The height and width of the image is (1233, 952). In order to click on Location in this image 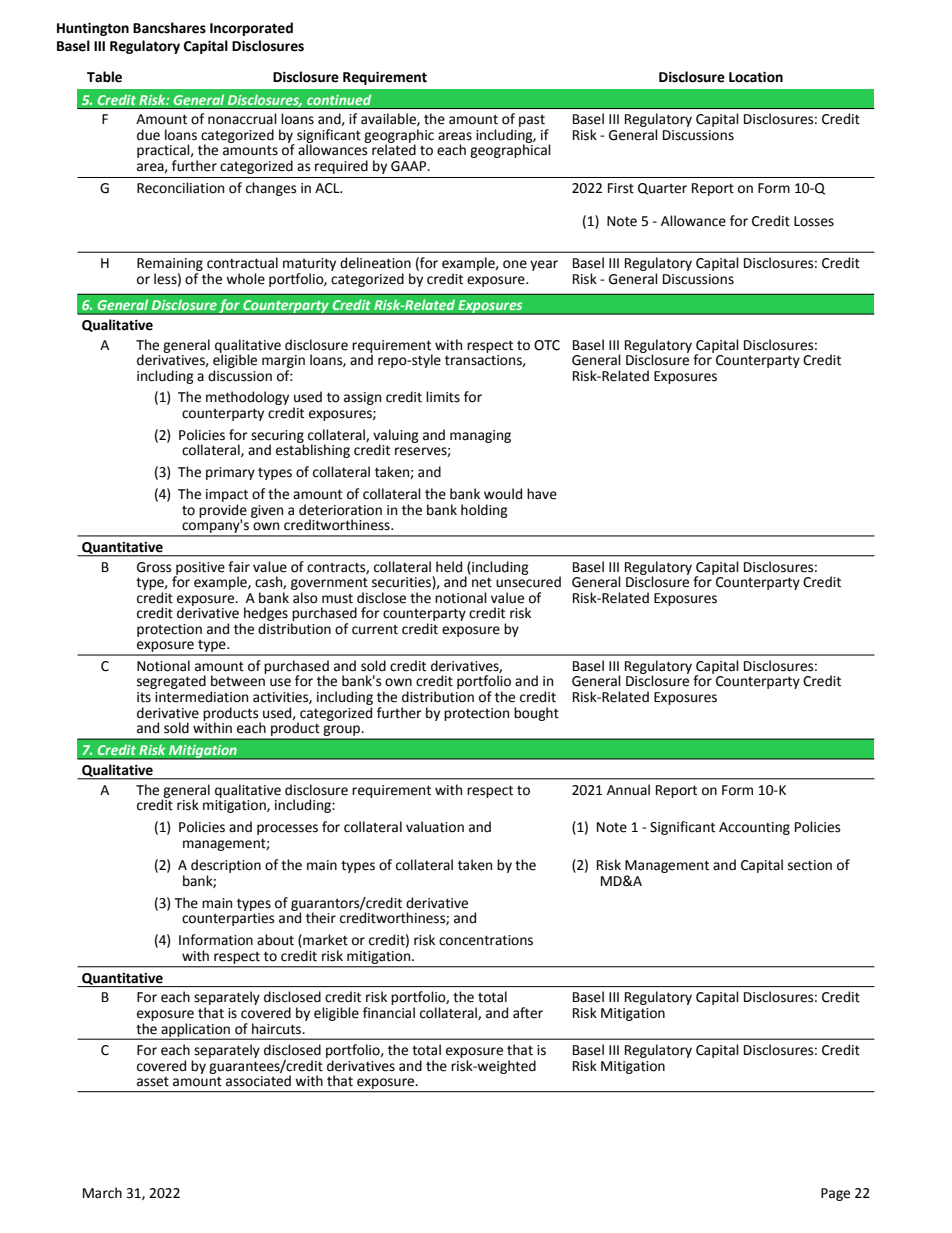, I will do `click(756, 77)`.
